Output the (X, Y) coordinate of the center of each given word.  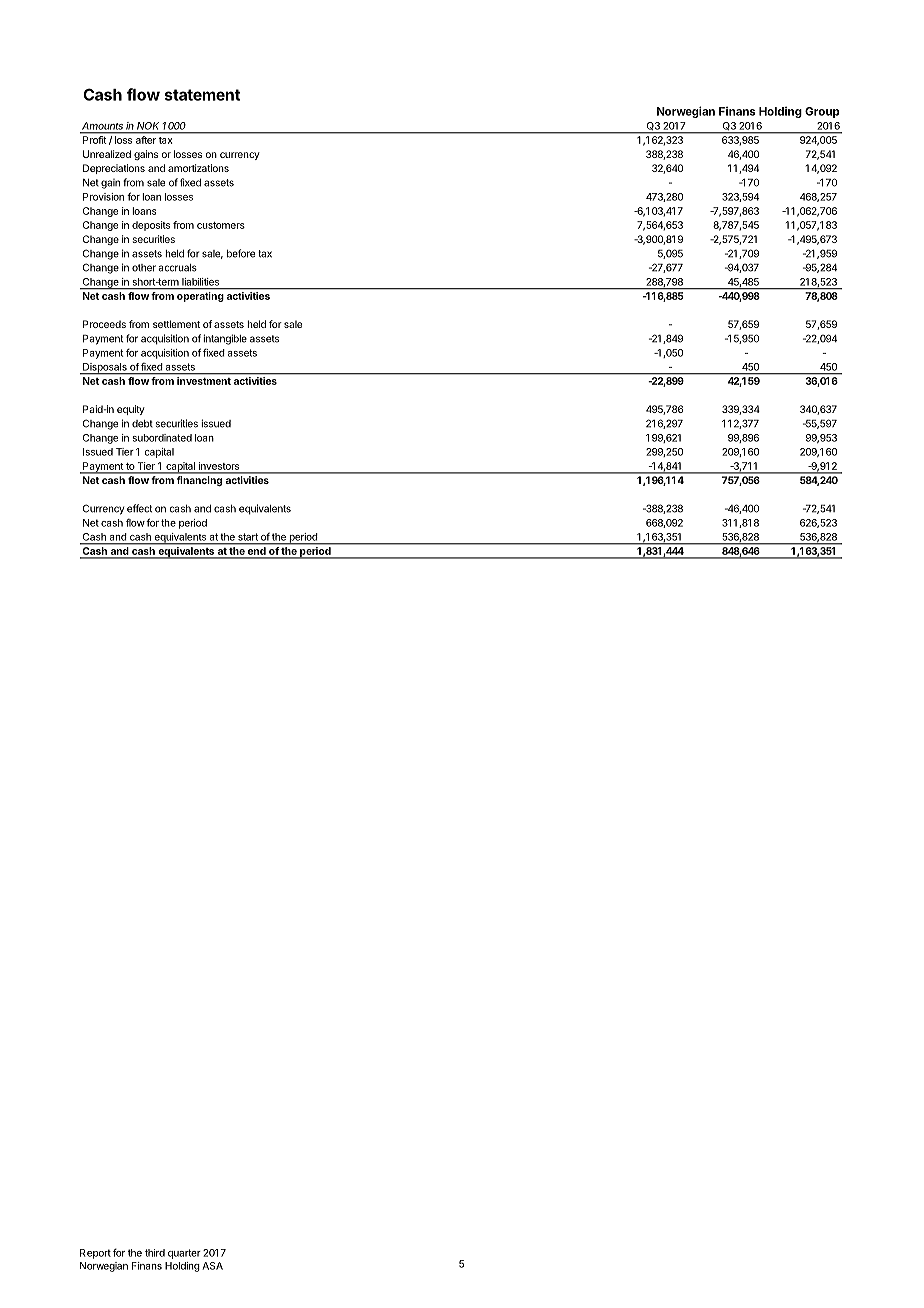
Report (95, 1254)
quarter (184, 1254)
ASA (212, 1266)
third (155, 1253)
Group (822, 112)
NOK (148, 126)
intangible (225, 339)
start (248, 537)
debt (142, 424)
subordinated (162, 438)
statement (202, 95)
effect (139, 508)
